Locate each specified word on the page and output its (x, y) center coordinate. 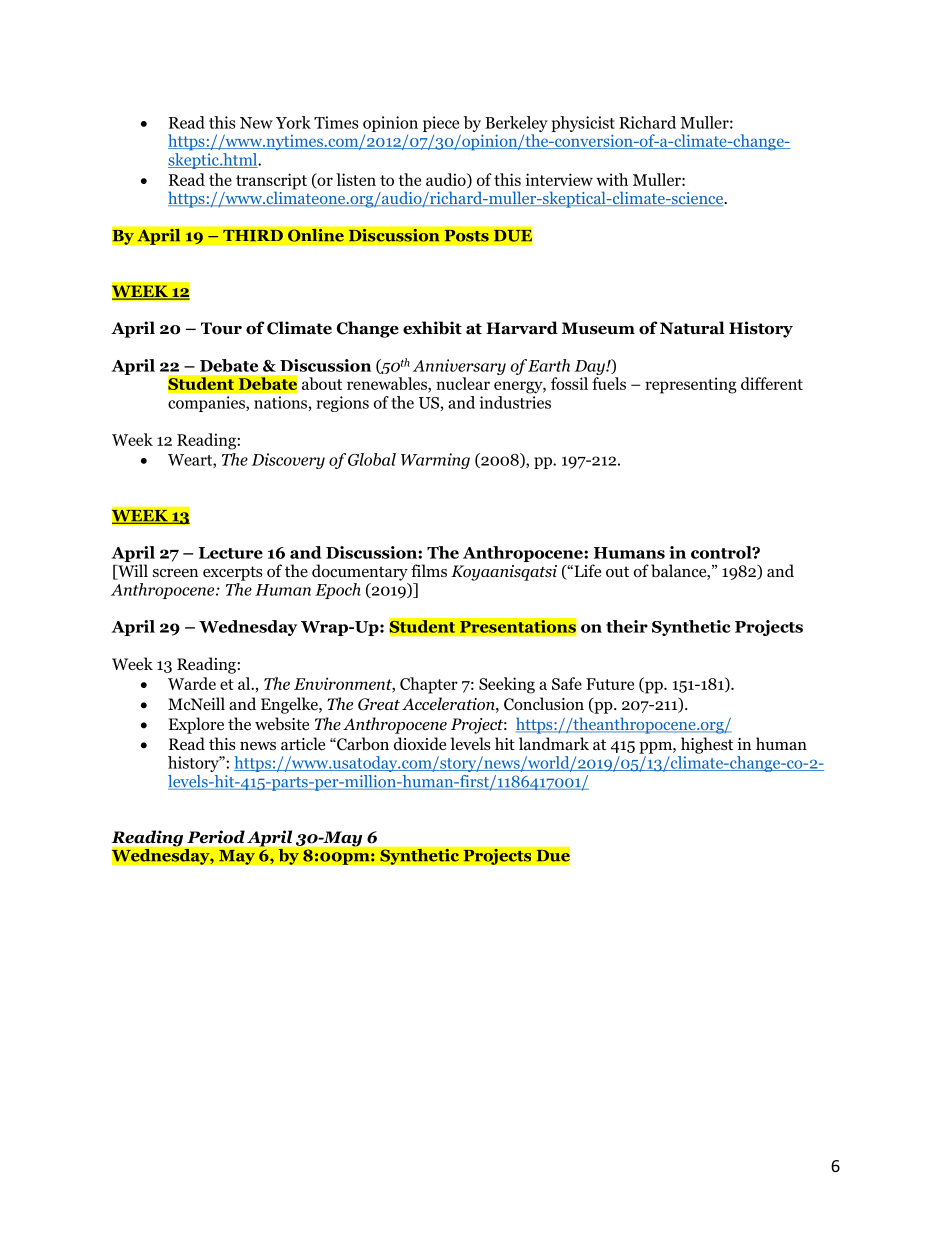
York (293, 122)
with (612, 179)
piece (442, 125)
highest (707, 745)
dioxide (420, 744)
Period (216, 836)
